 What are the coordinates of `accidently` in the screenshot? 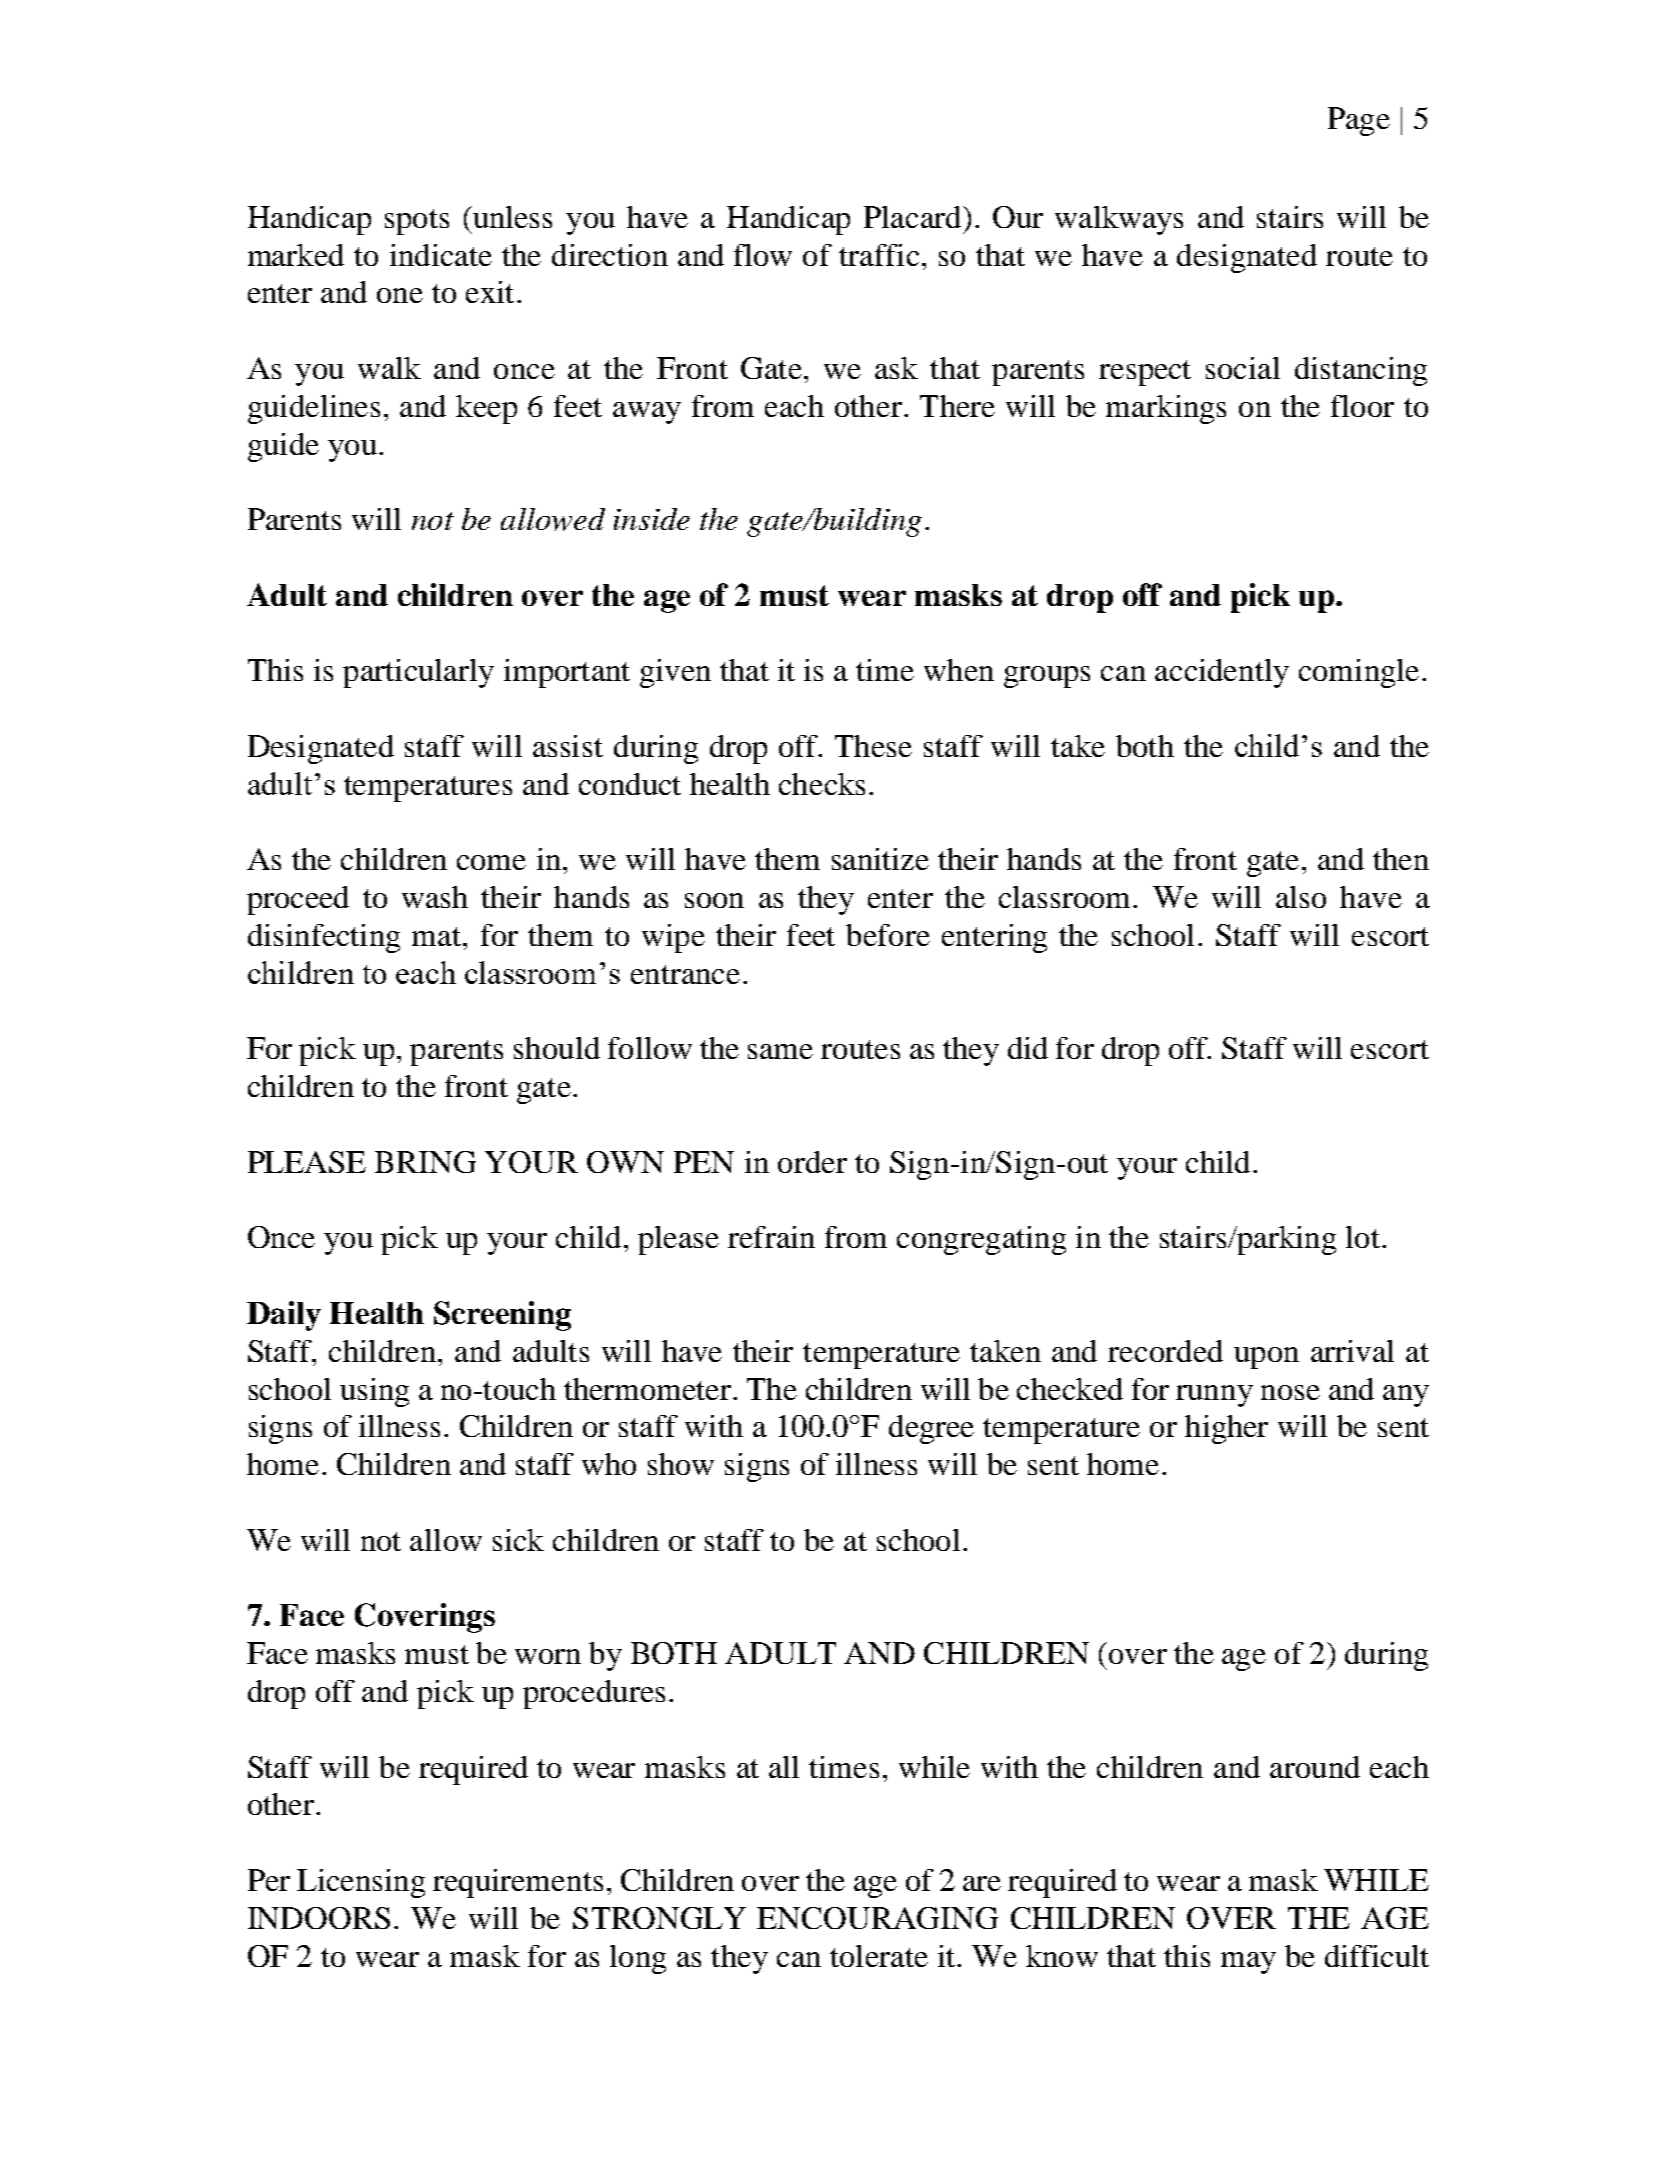 It's located at (1222, 673).
